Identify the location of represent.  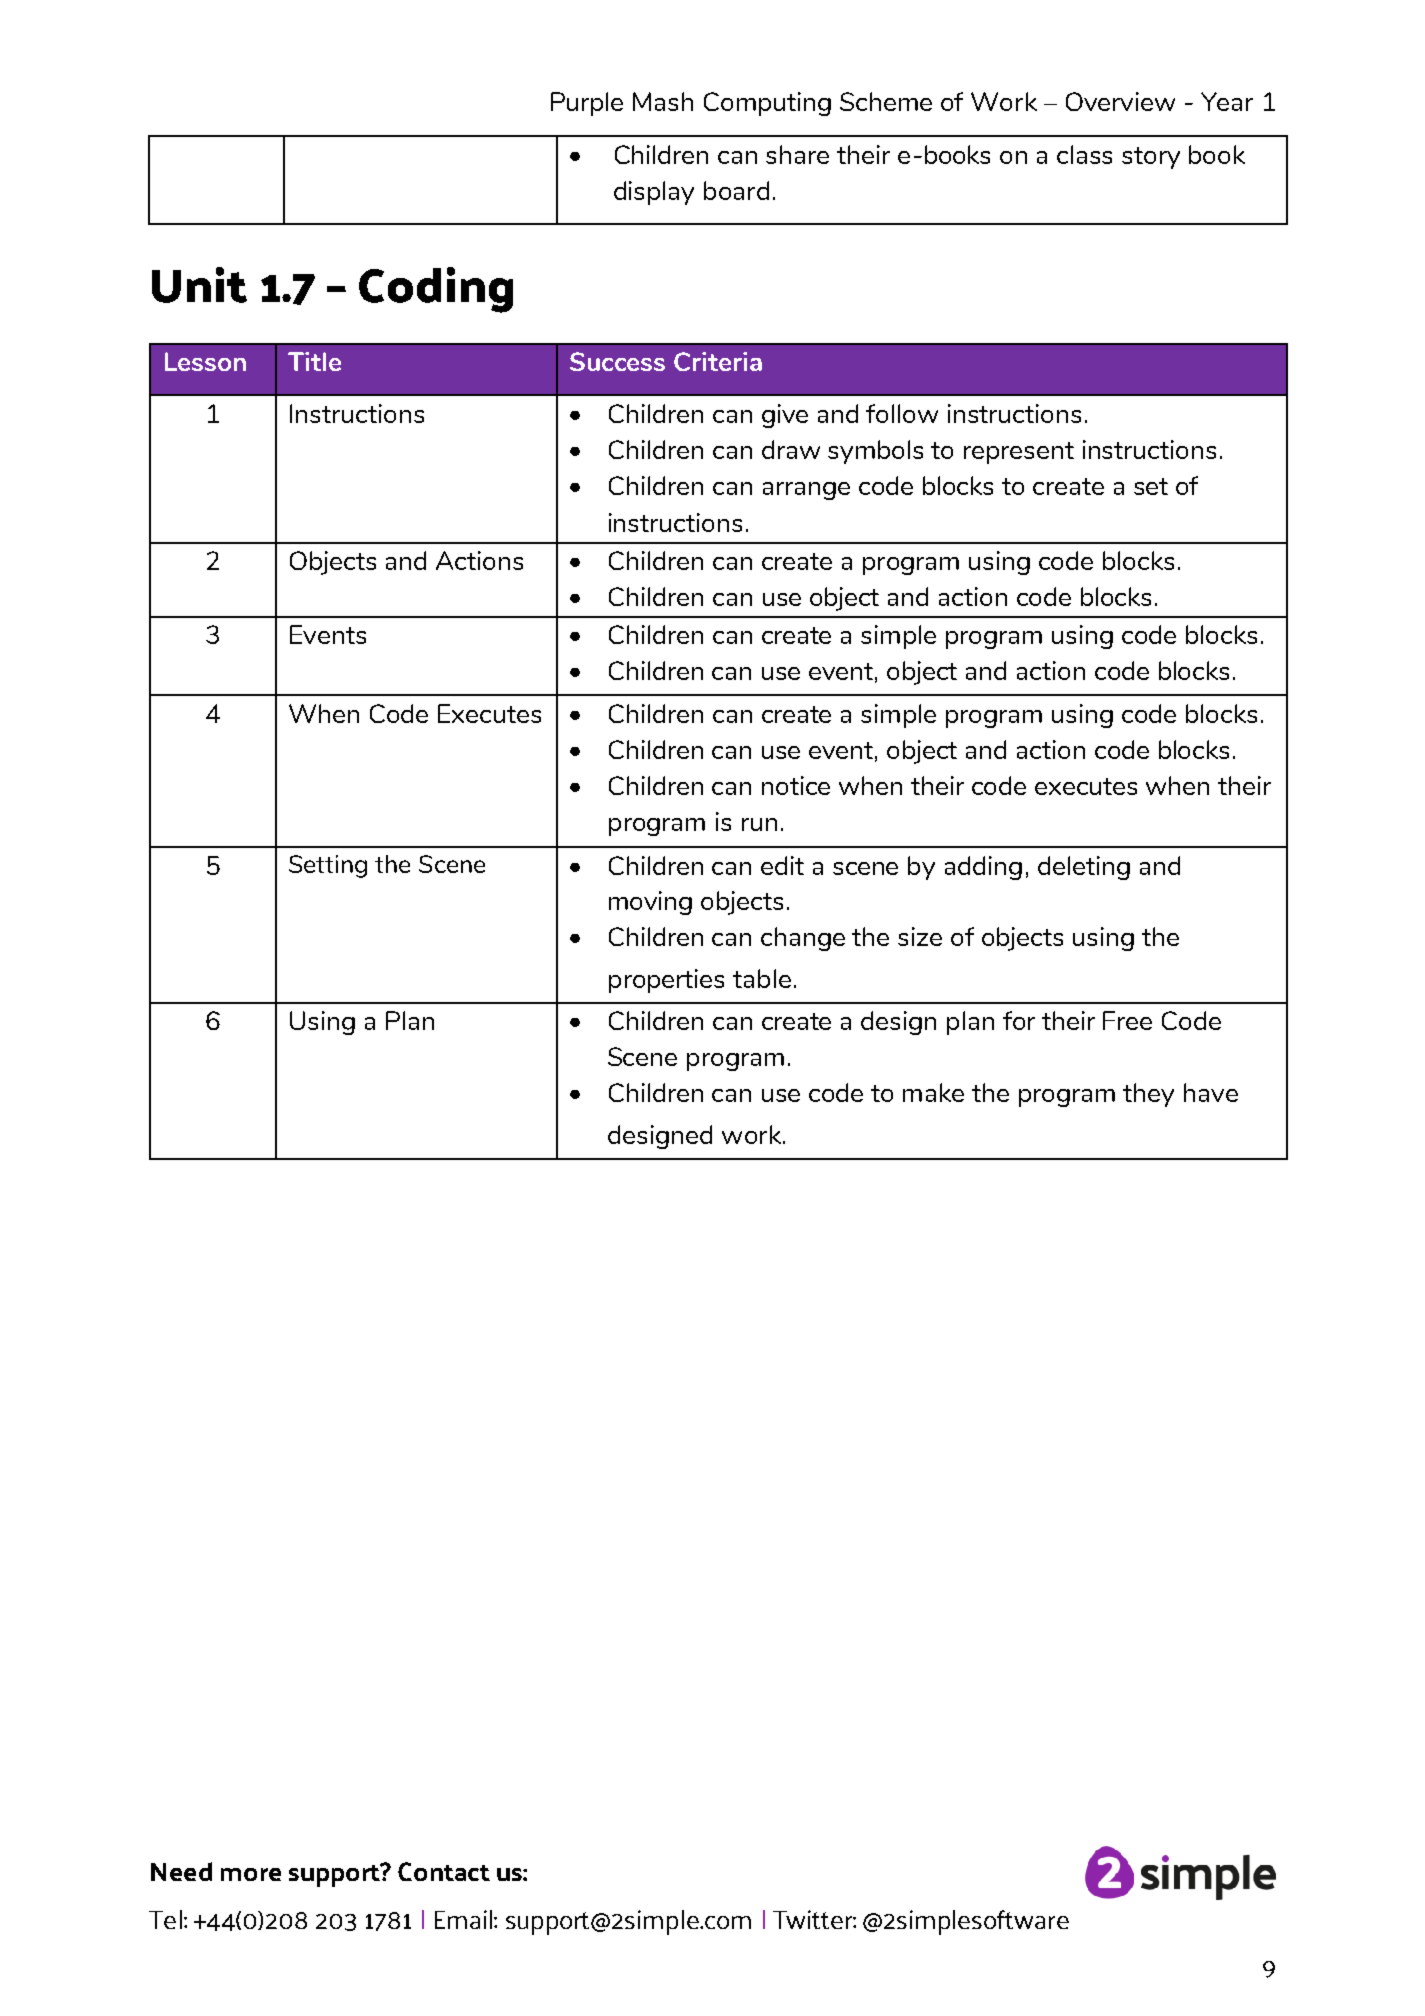
(1019, 453).
